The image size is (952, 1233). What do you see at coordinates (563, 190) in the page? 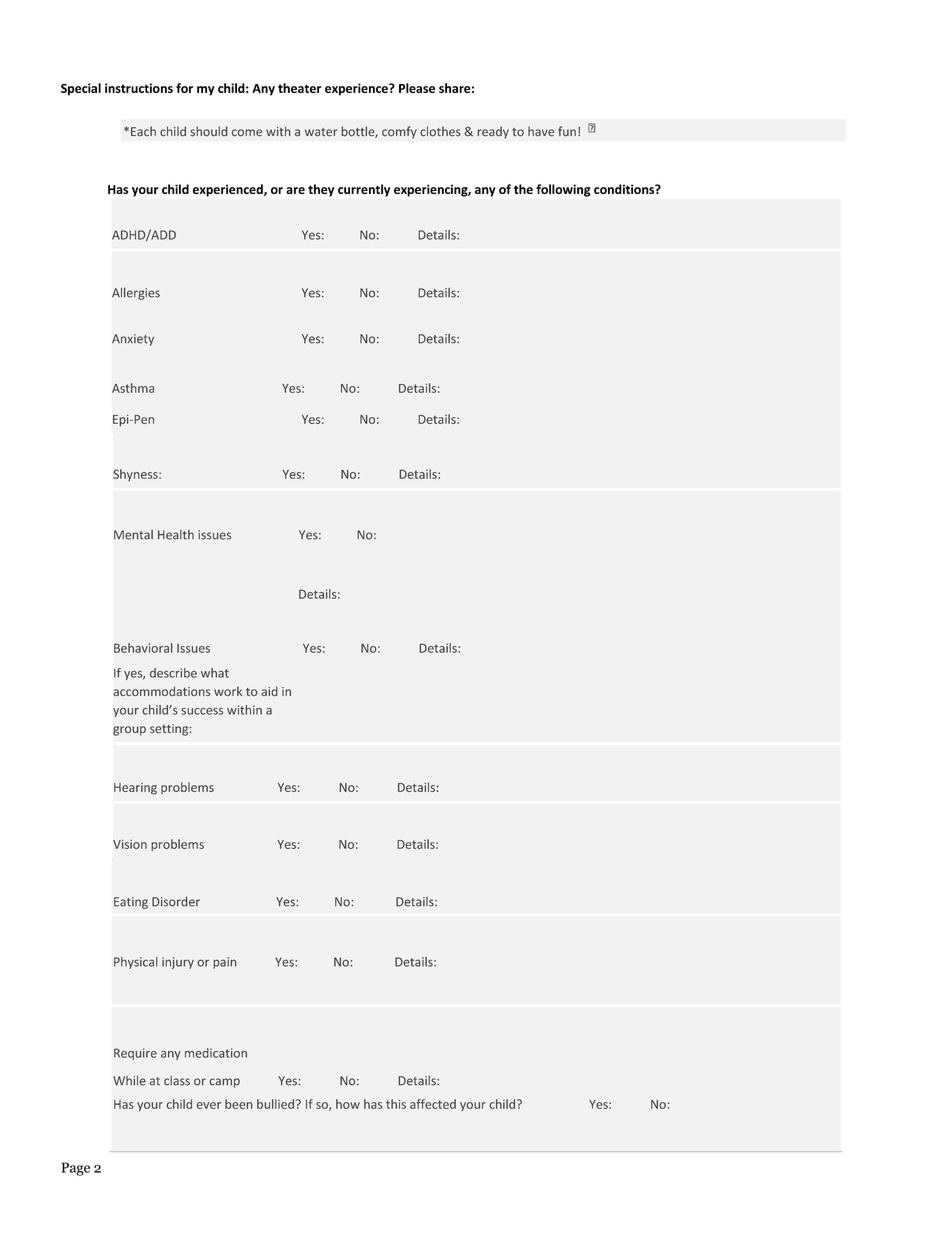
I see `following` at bounding box center [563, 190].
